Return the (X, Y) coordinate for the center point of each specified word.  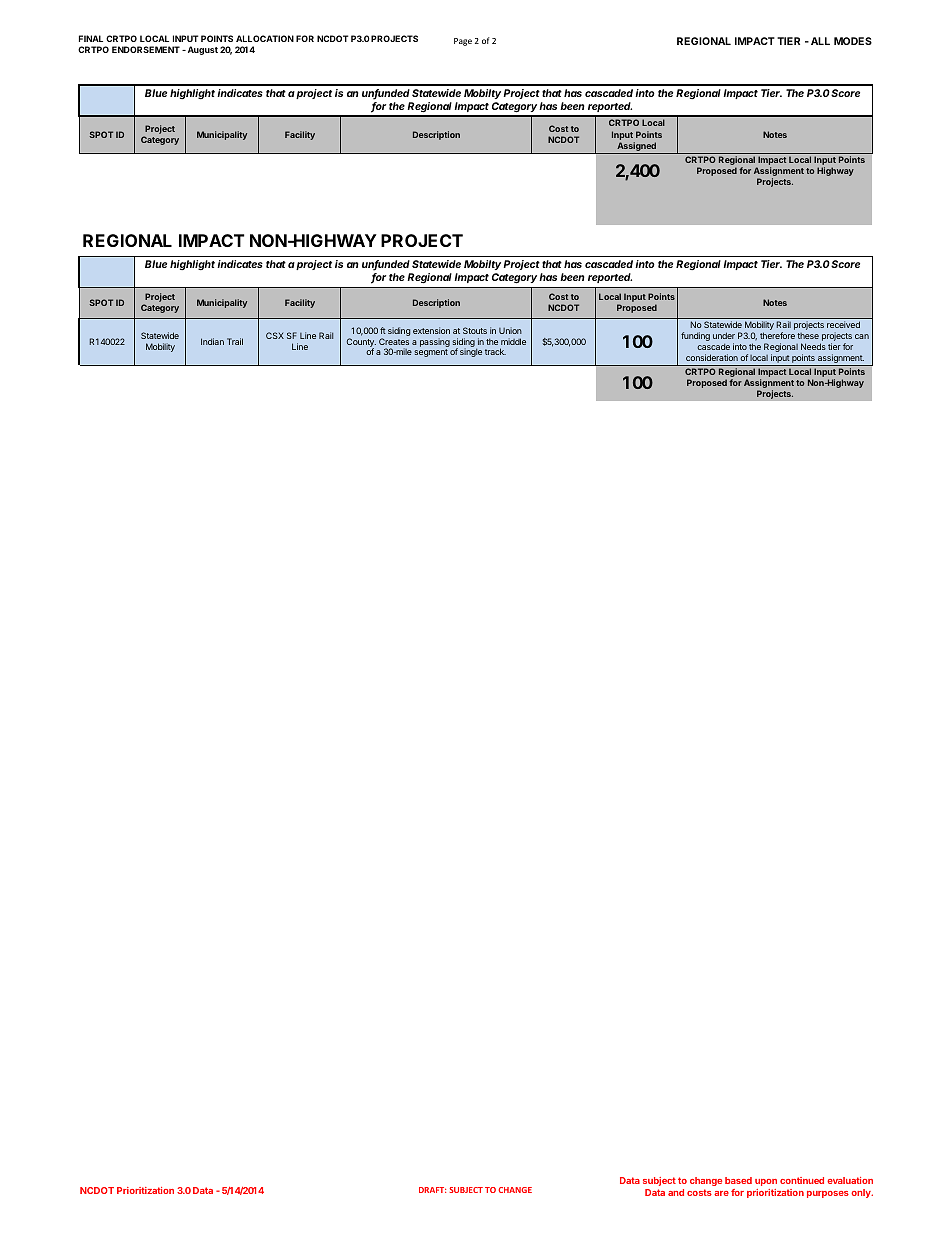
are (721, 1193)
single (471, 352)
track (495, 351)
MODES (853, 41)
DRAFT (432, 1190)
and (676, 1192)
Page (463, 42)
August (201, 50)
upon (766, 1182)
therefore (777, 335)
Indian (212, 341)
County (361, 343)
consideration (712, 357)
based (738, 1180)
